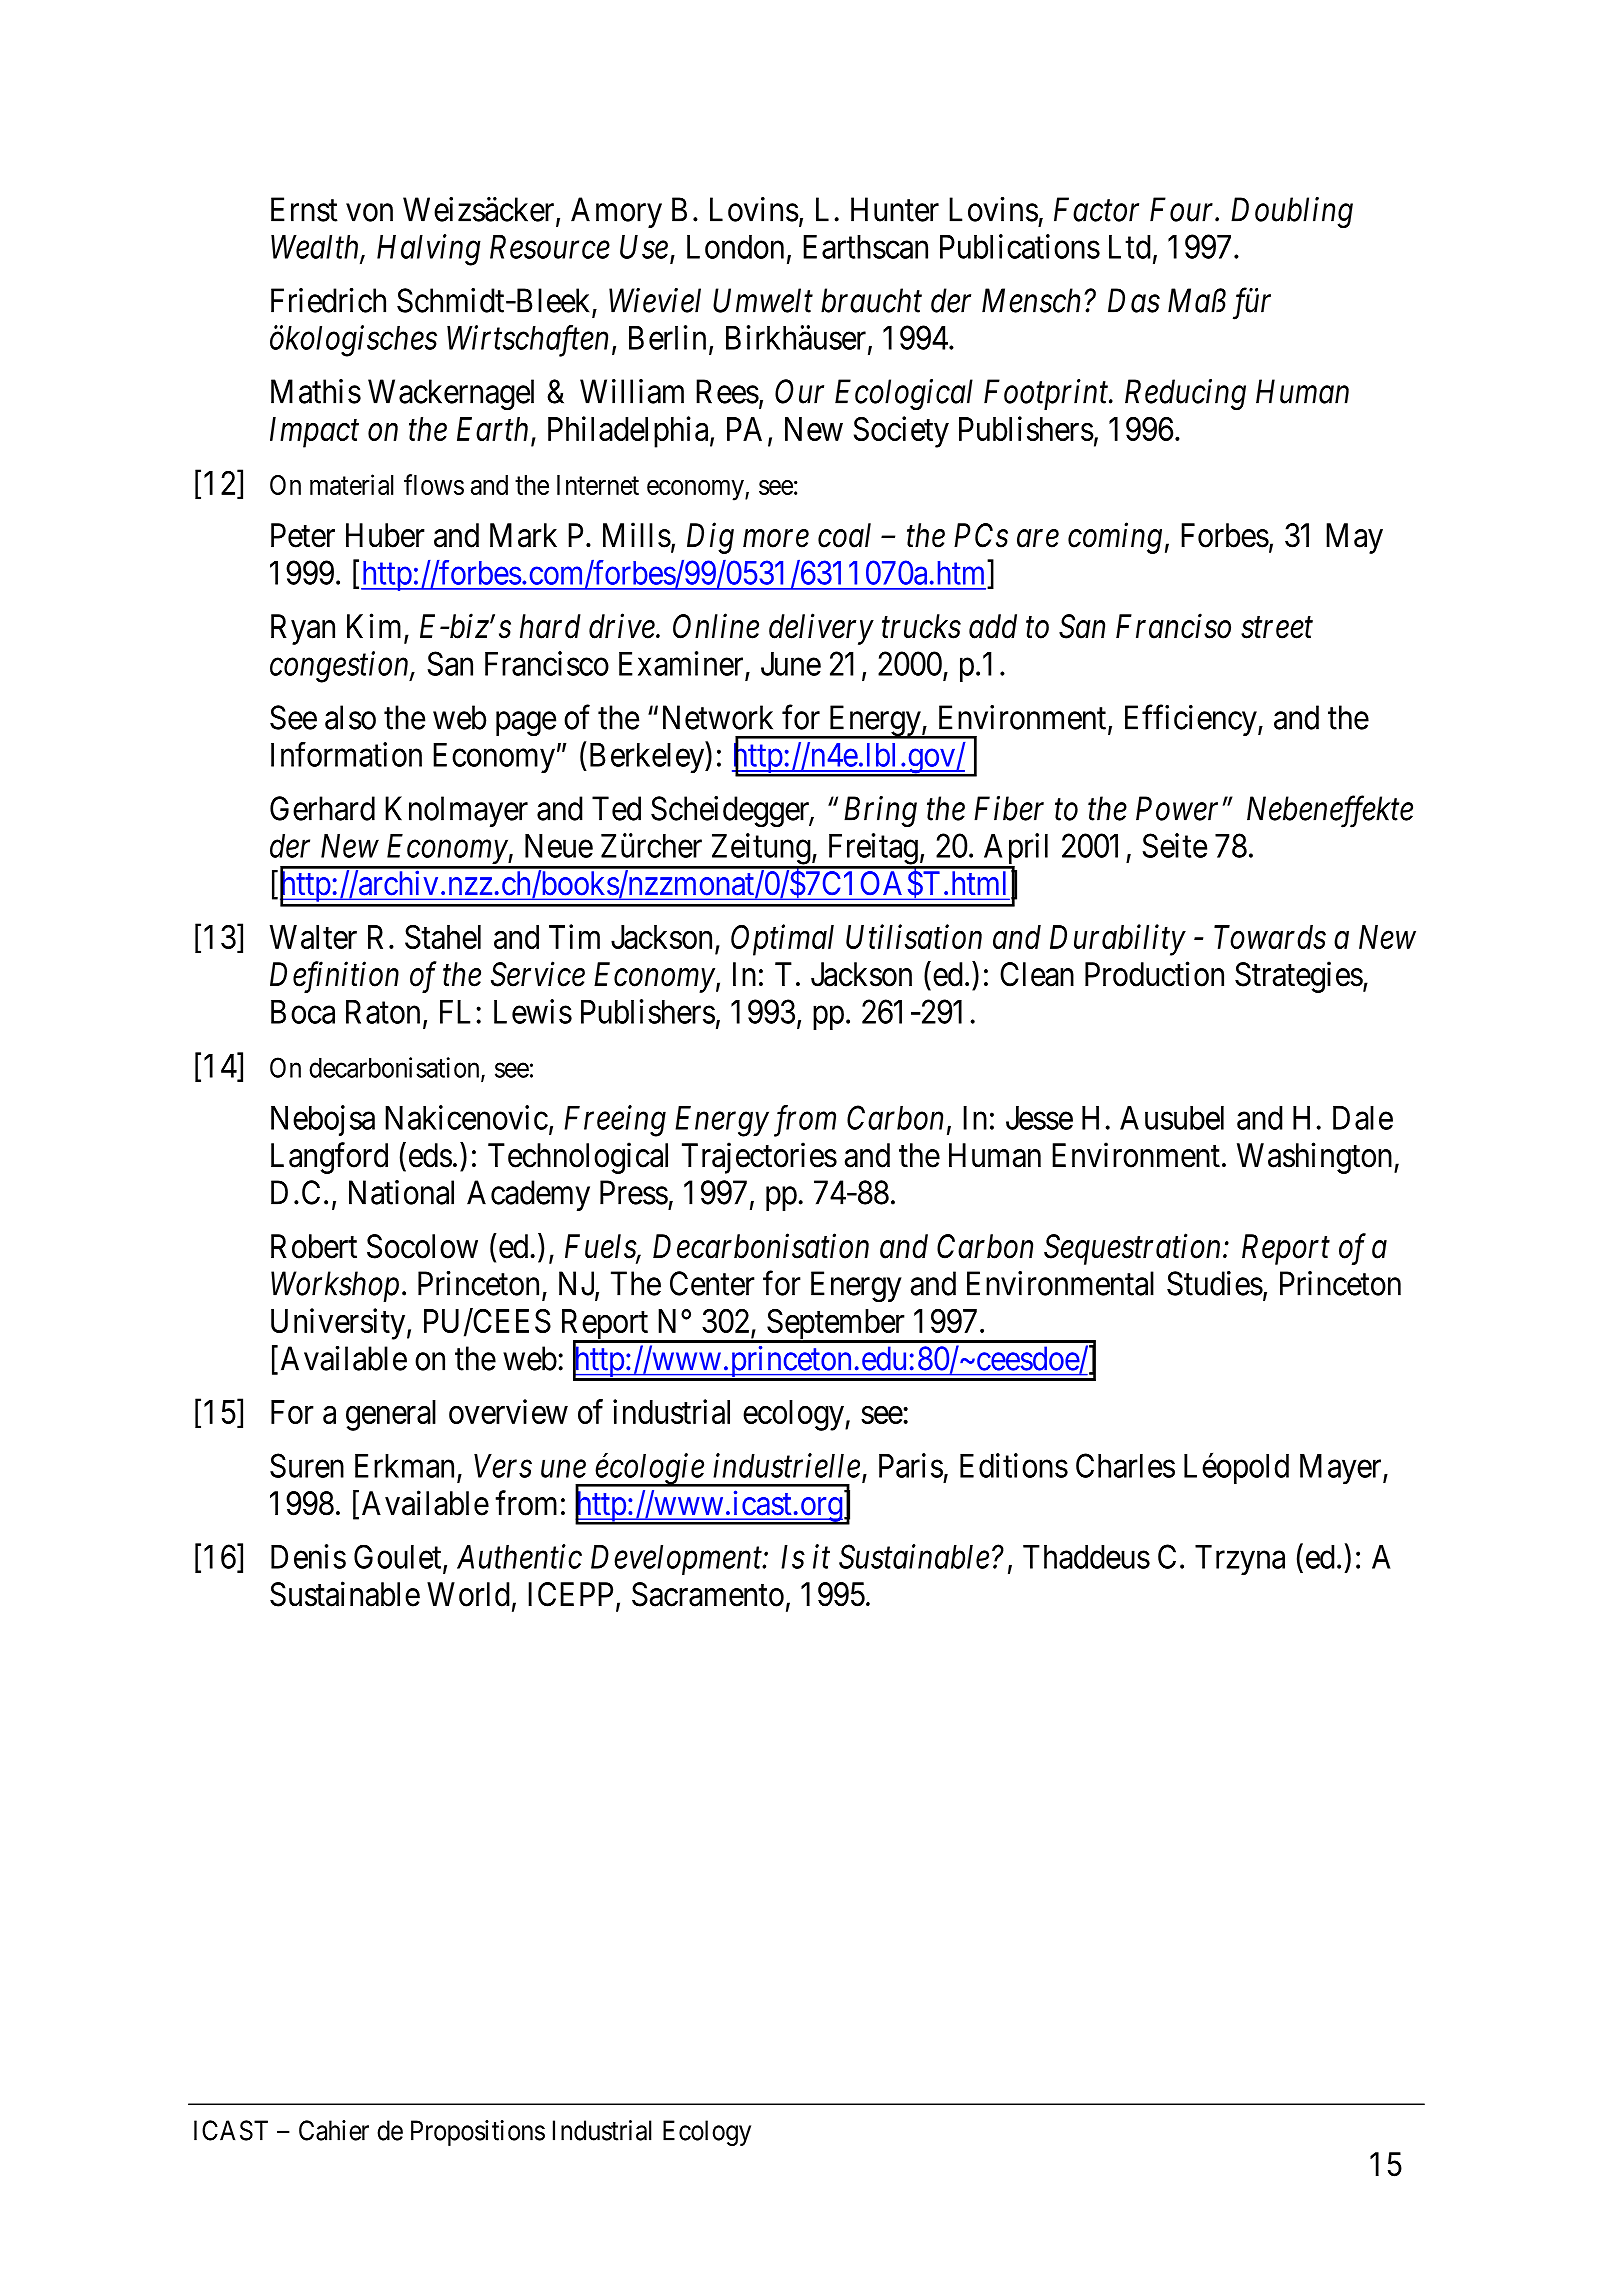 This screenshot has width=1612, height=2282. Describe the element at coordinates (821, 629) in the screenshot. I see `delivery` at that location.
